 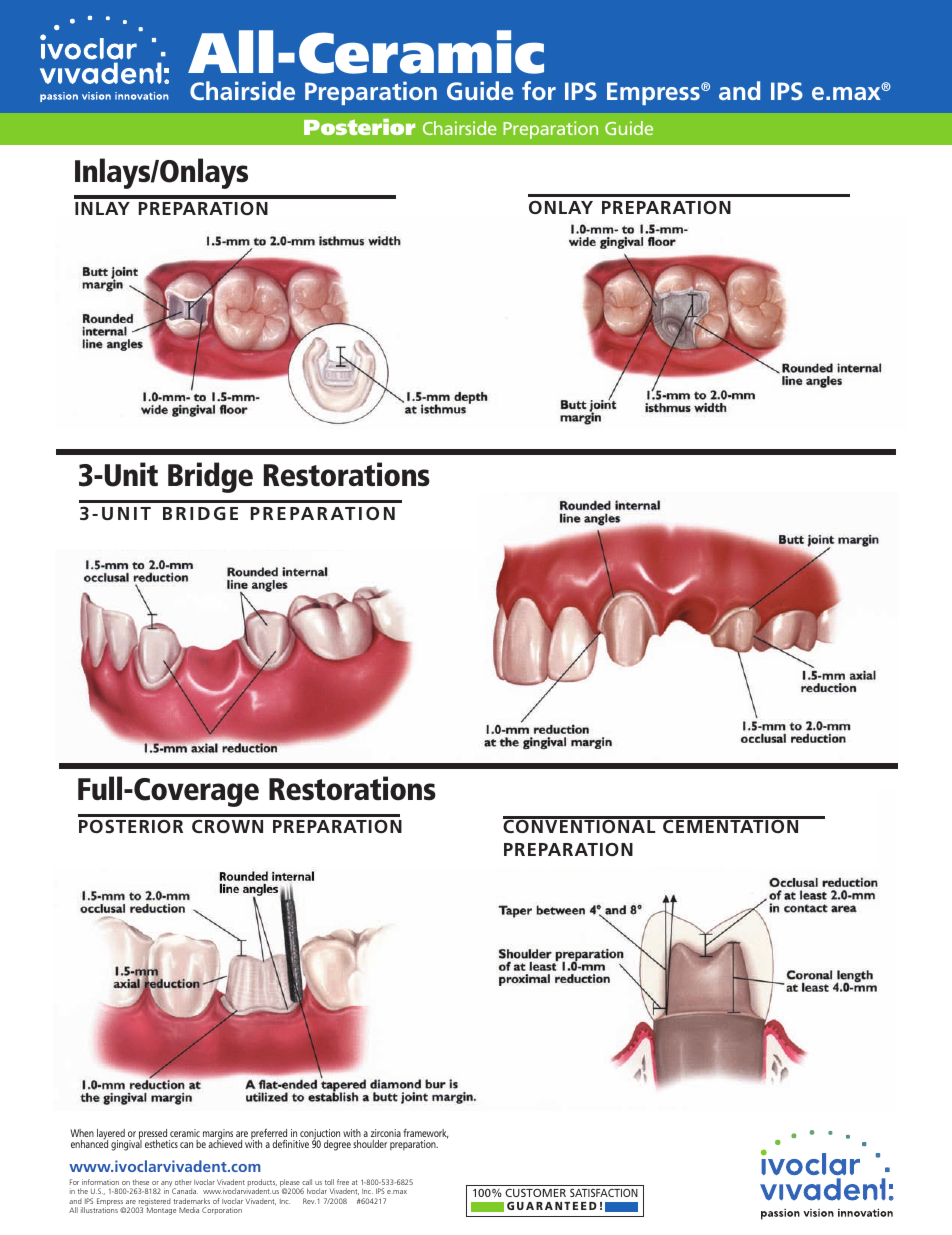 What do you see at coordinates (535, 1193) in the screenshot?
I see `CUSTOMER` at bounding box center [535, 1193].
